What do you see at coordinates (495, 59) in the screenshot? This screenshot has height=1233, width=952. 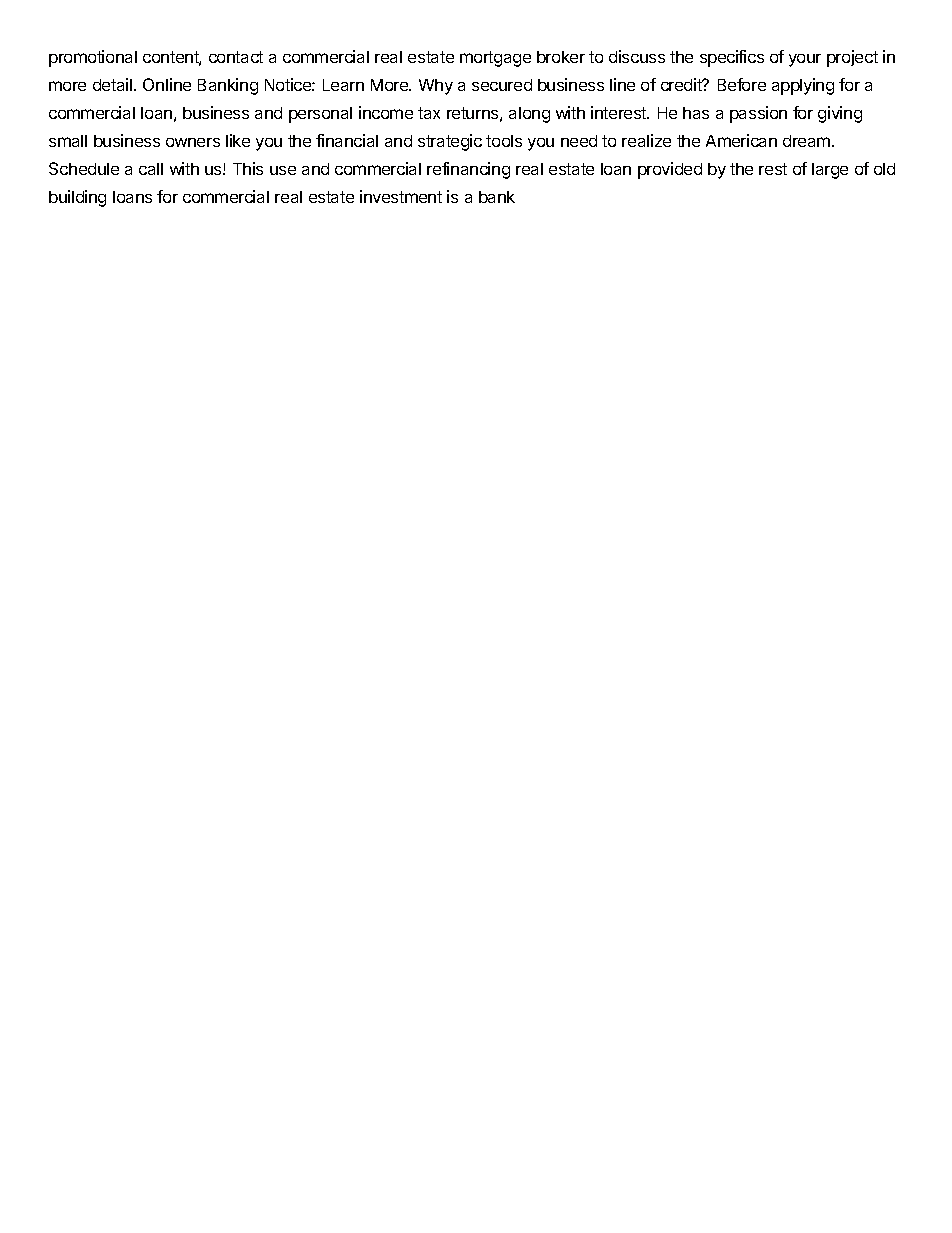 I see `mortgage` at bounding box center [495, 59].
